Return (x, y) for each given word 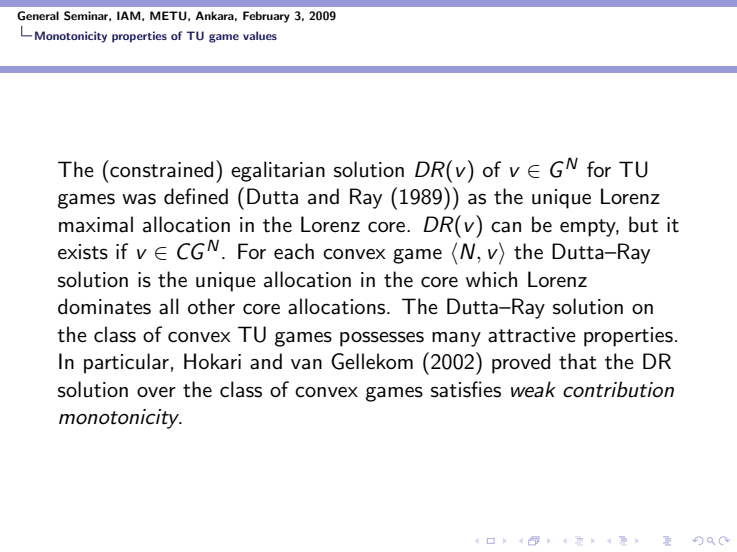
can (506, 227)
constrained (160, 169)
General (38, 16)
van (306, 364)
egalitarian (278, 171)
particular (126, 363)
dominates (104, 306)
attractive (532, 335)
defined (196, 196)
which (491, 279)
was (139, 199)
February (266, 17)
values (260, 35)
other (211, 306)
